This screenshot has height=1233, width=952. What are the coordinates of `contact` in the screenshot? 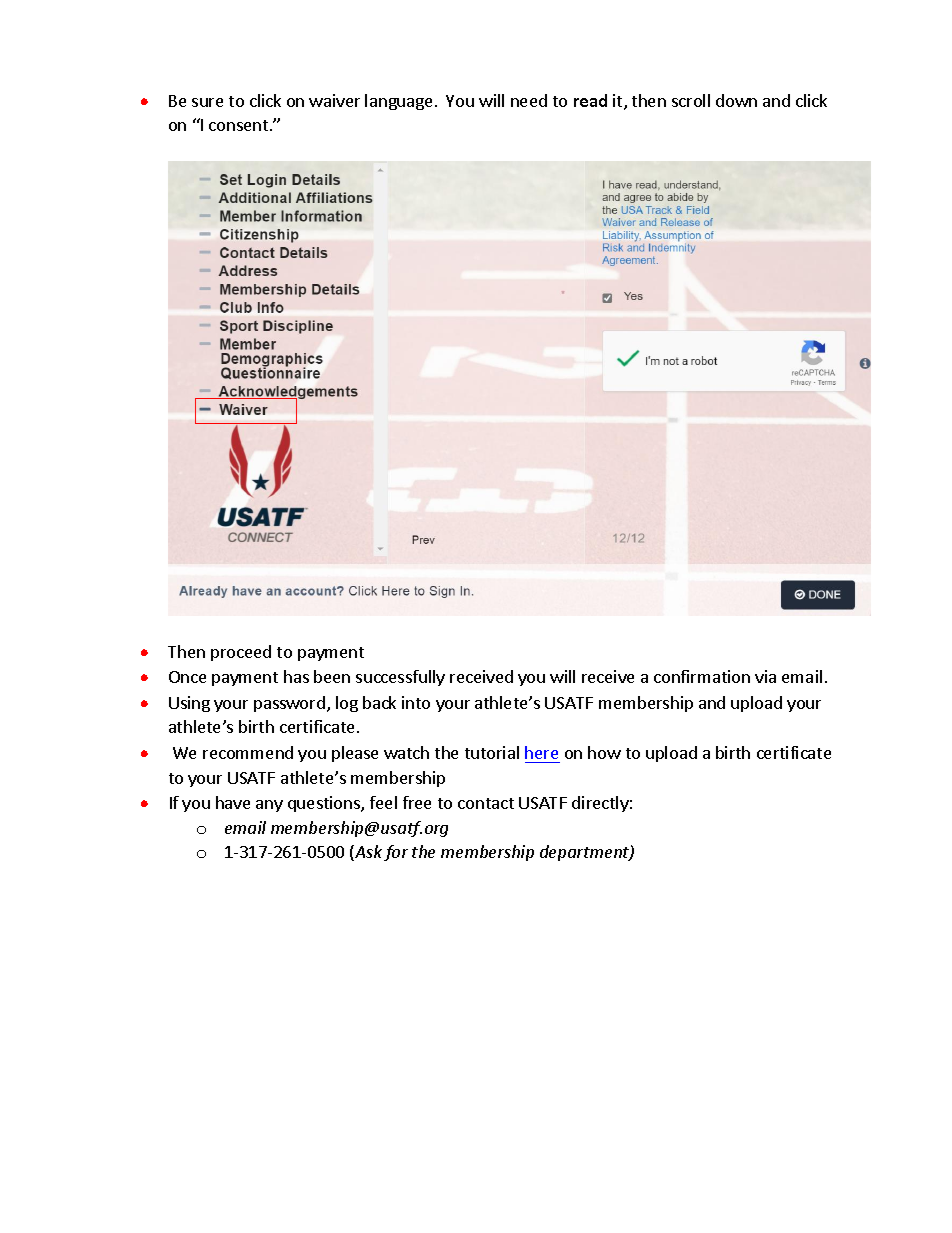 It's located at (486, 803).
